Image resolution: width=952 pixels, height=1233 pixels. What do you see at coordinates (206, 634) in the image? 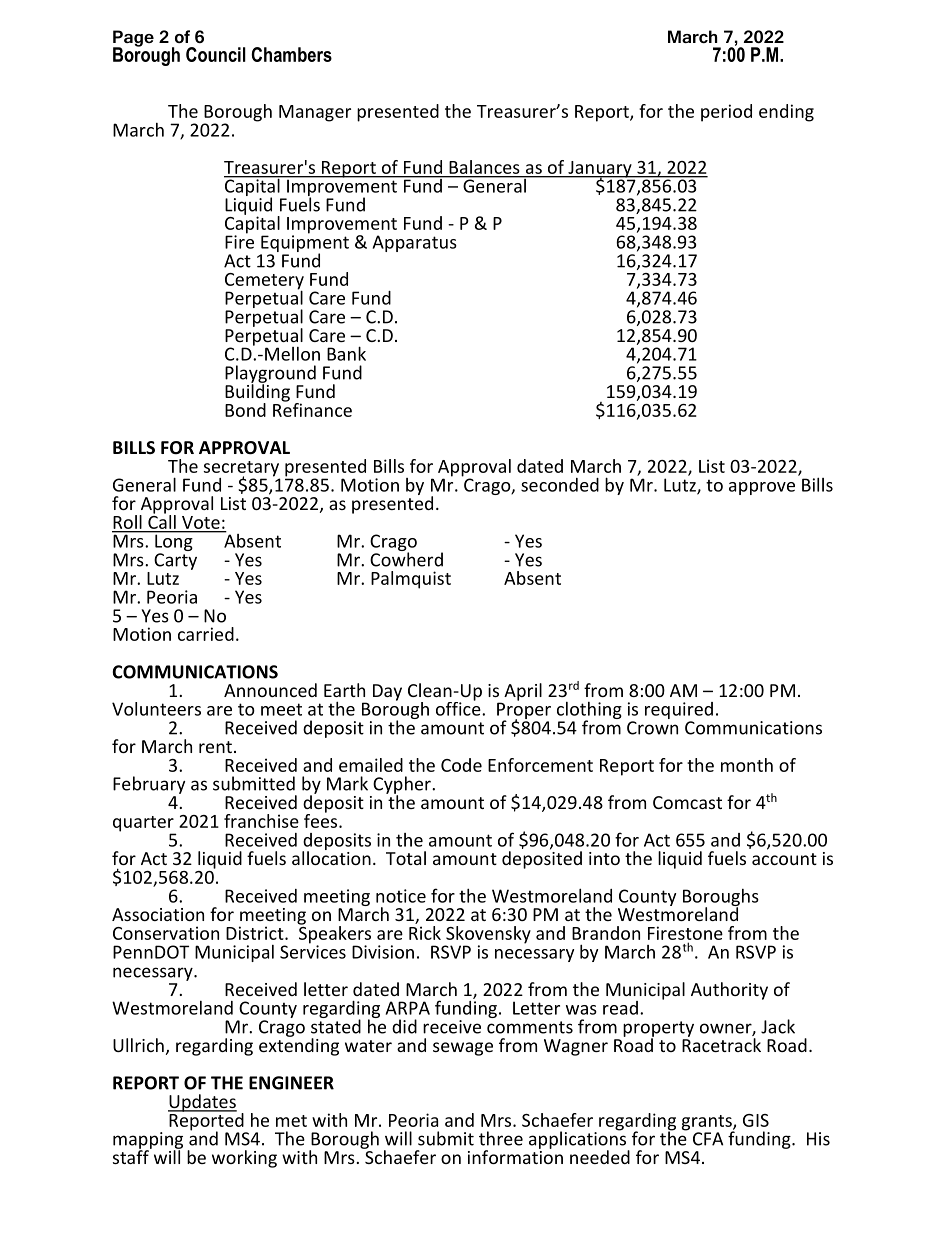
I see `carried` at bounding box center [206, 634].
